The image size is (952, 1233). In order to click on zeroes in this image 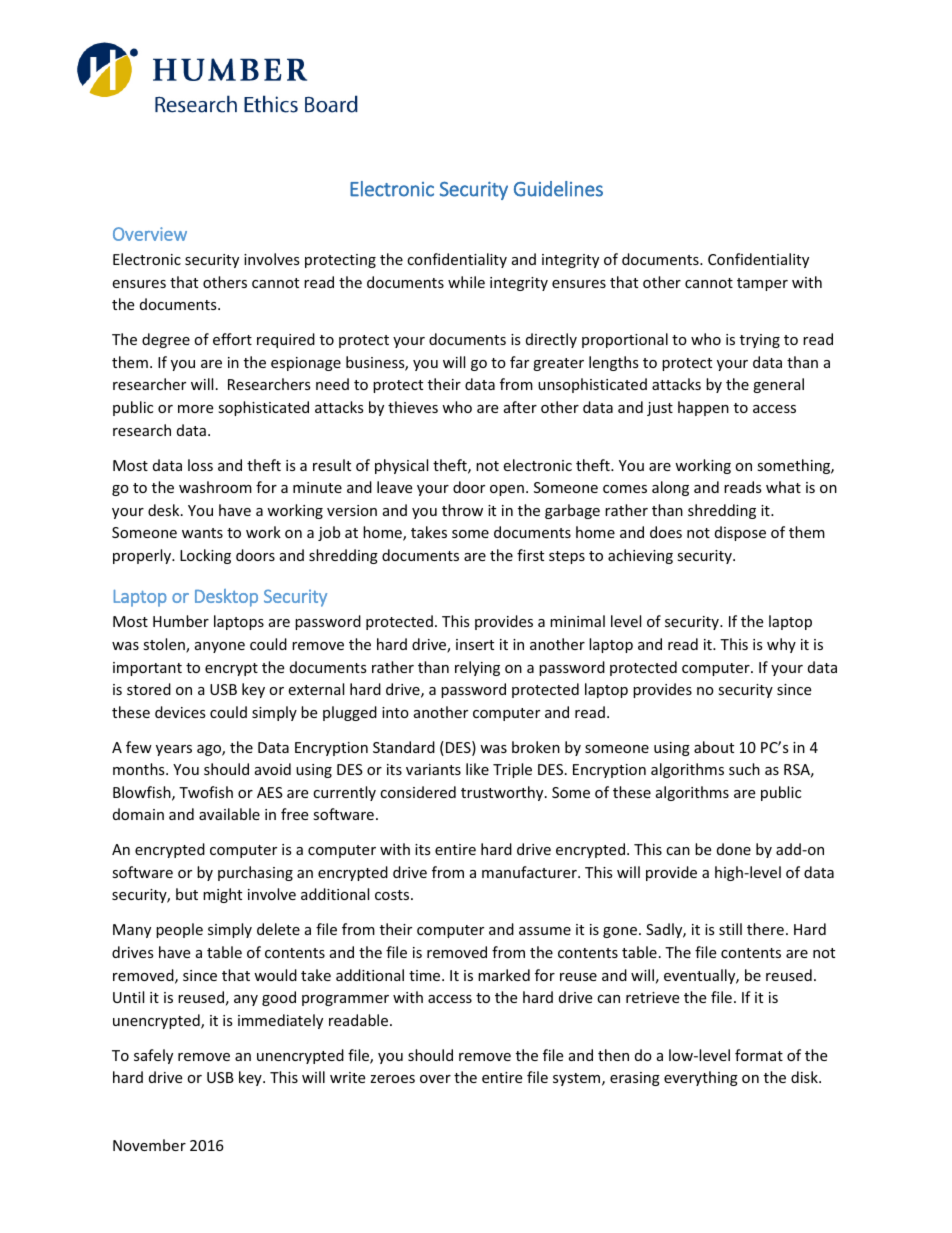, I will do `click(392, 1079)`.
